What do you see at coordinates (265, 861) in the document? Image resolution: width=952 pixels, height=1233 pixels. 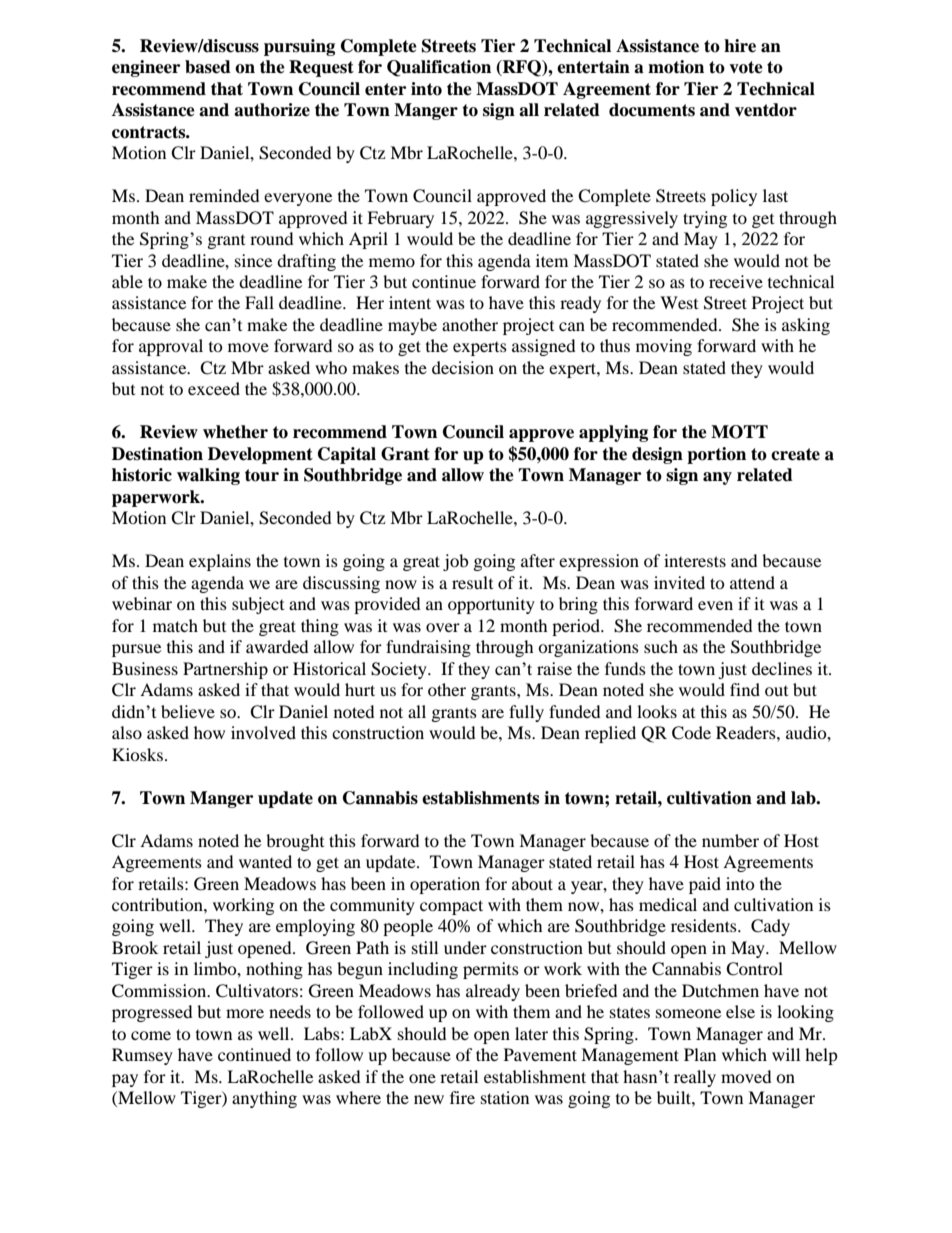 I see `wanted` at bounding box center [265, 861].
